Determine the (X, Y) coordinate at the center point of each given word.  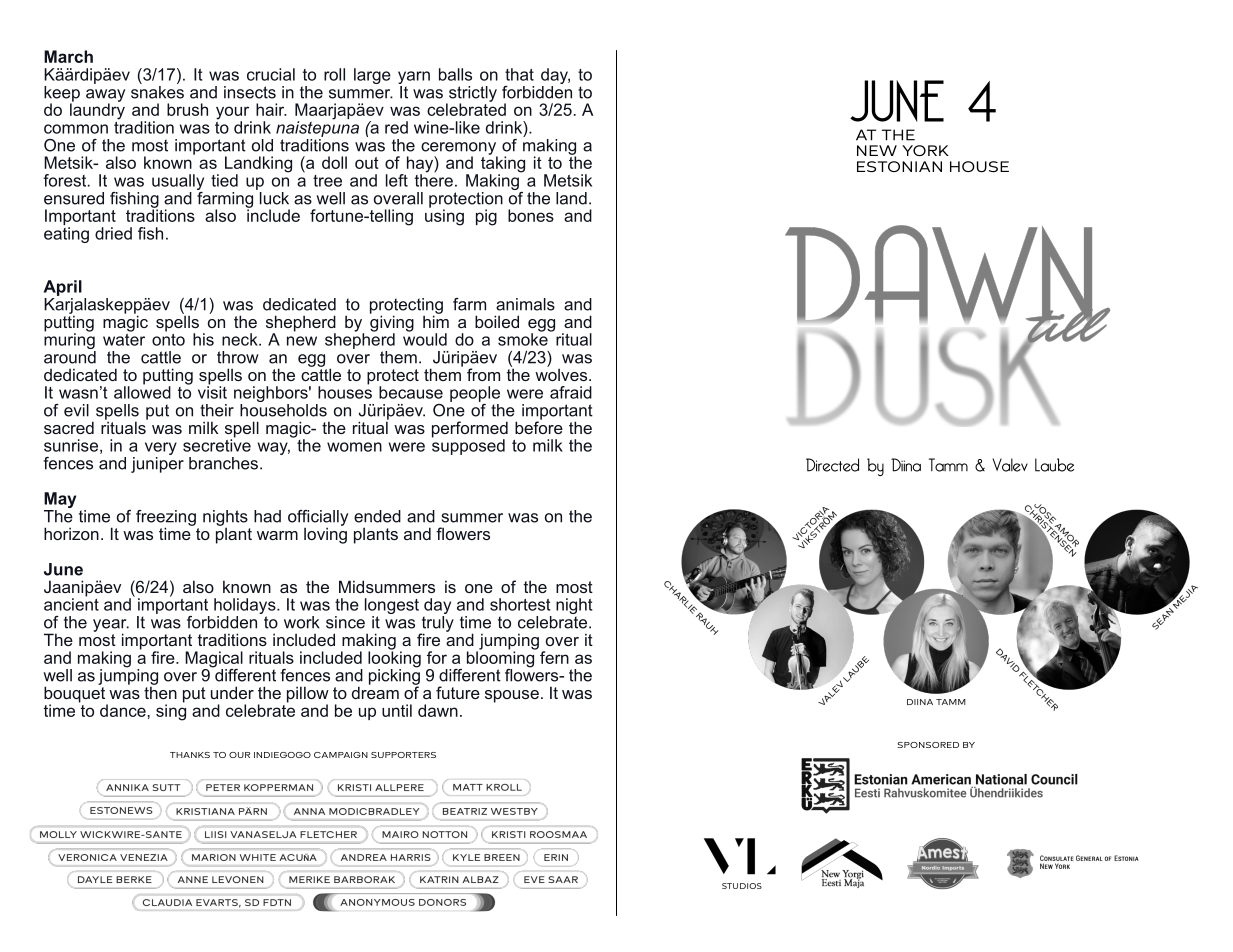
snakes (157, 91)
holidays (246, 607)
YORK (925, 150)
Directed (832, 465)
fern (554, 657)
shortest (520, 604)
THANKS (190, 755)
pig (486, 217)
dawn (438, 710)
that (519, 74)
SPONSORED (928, 745)
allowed (142, 391)
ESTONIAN (899, 166)
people (475, 394)
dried (113, 233)
